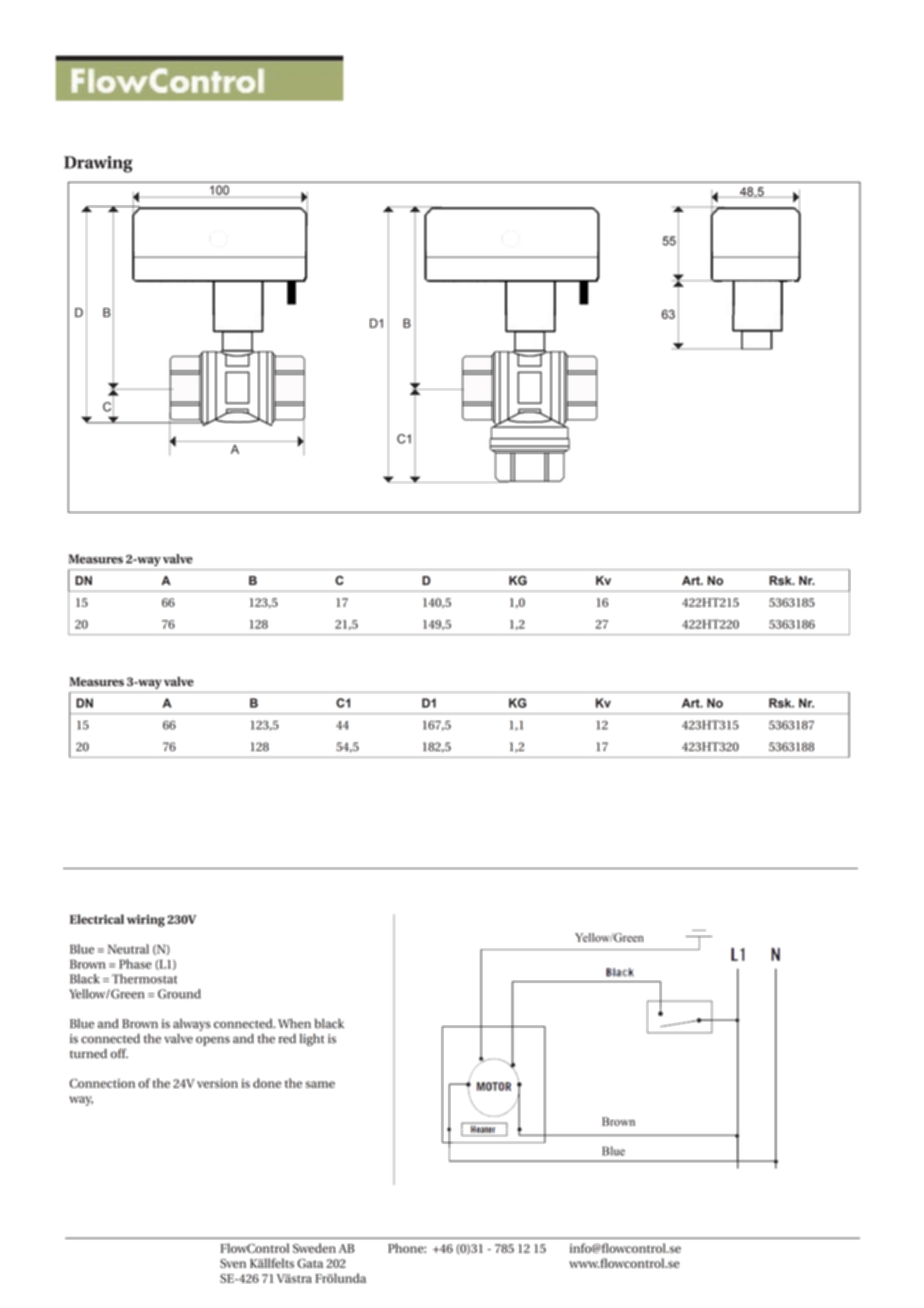  I want to click on Electrical, so click(97, 919).
